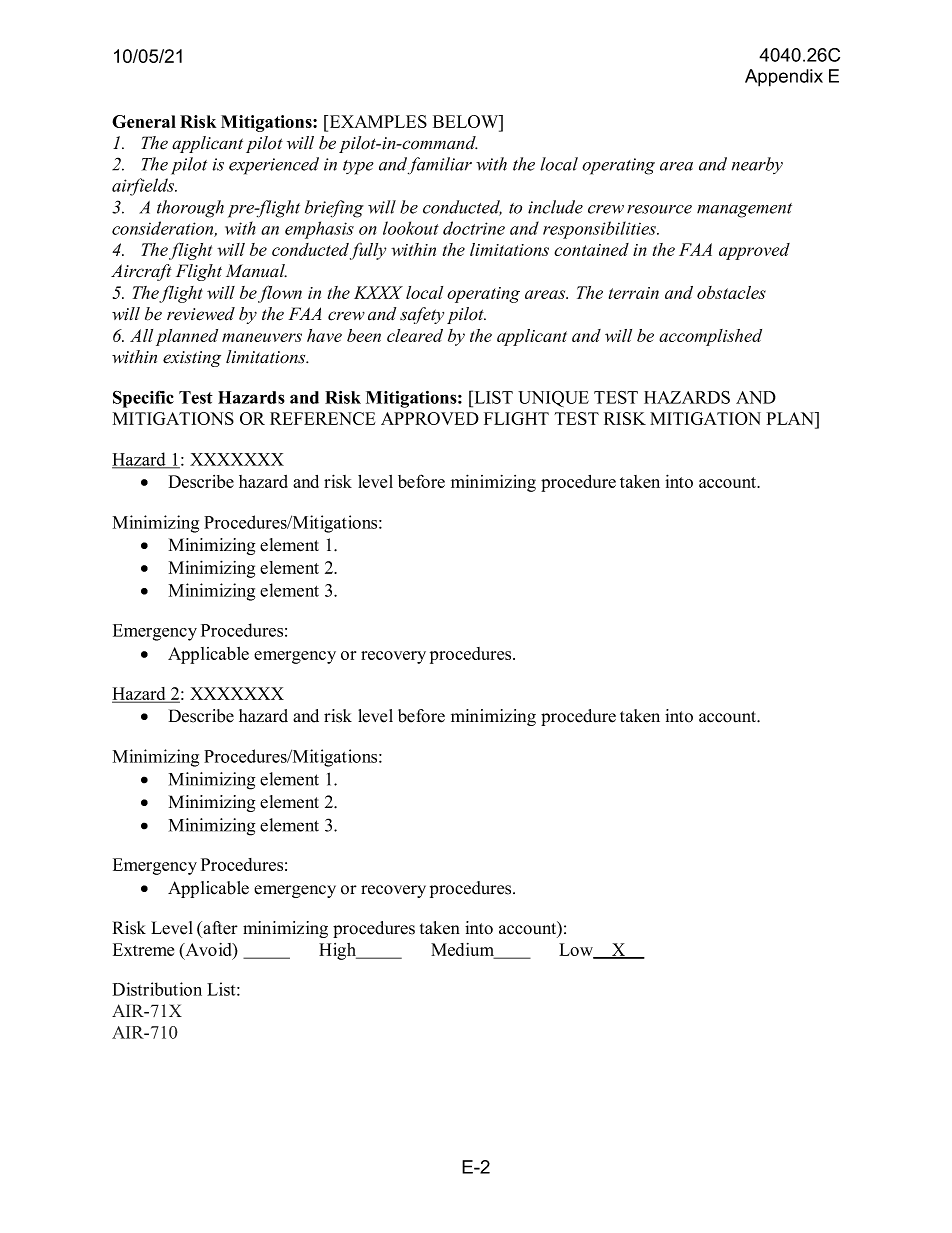  I want to click on after, so click(219, 928).
